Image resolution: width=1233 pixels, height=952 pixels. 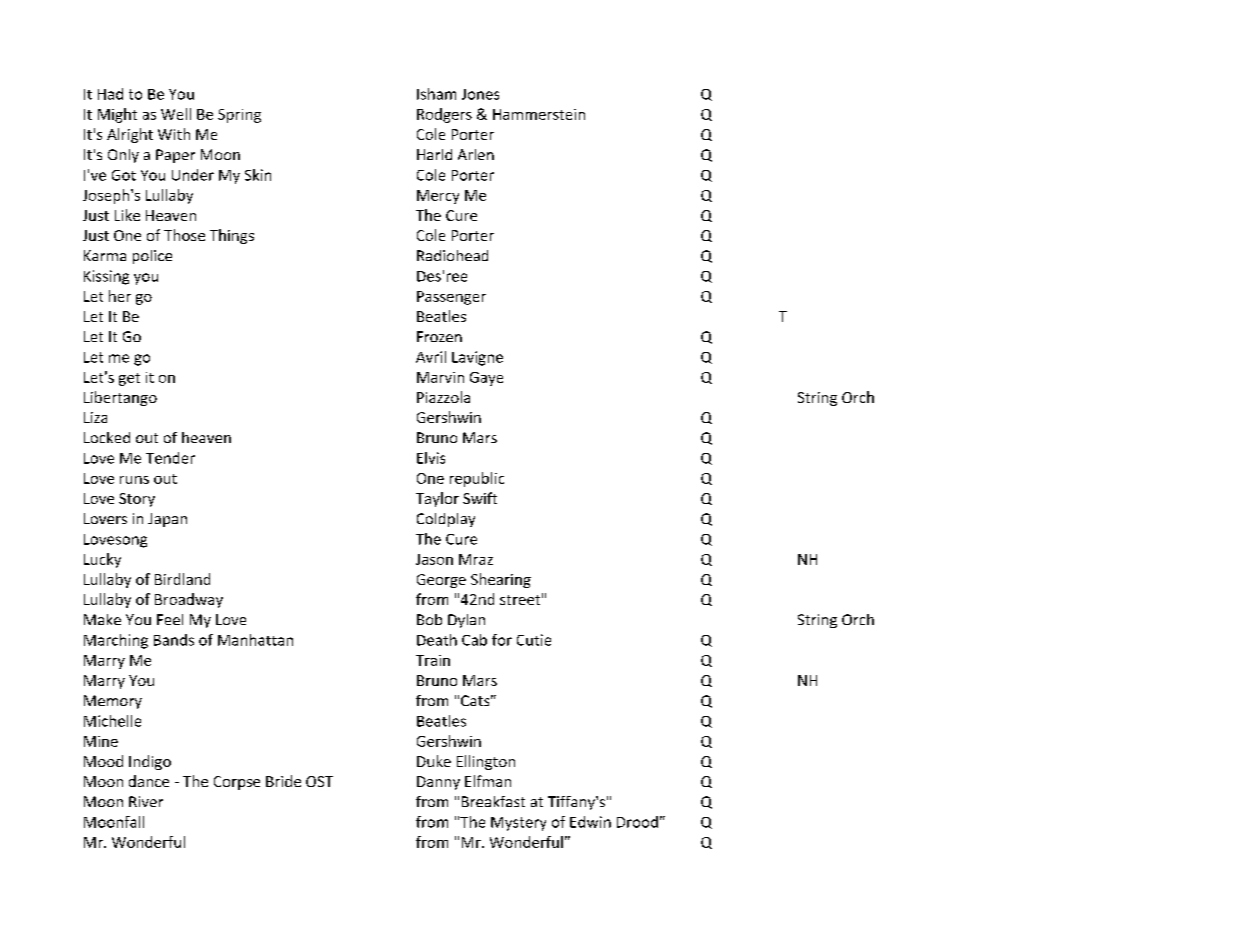 I want to click on River, so click(x=146, y=801).
